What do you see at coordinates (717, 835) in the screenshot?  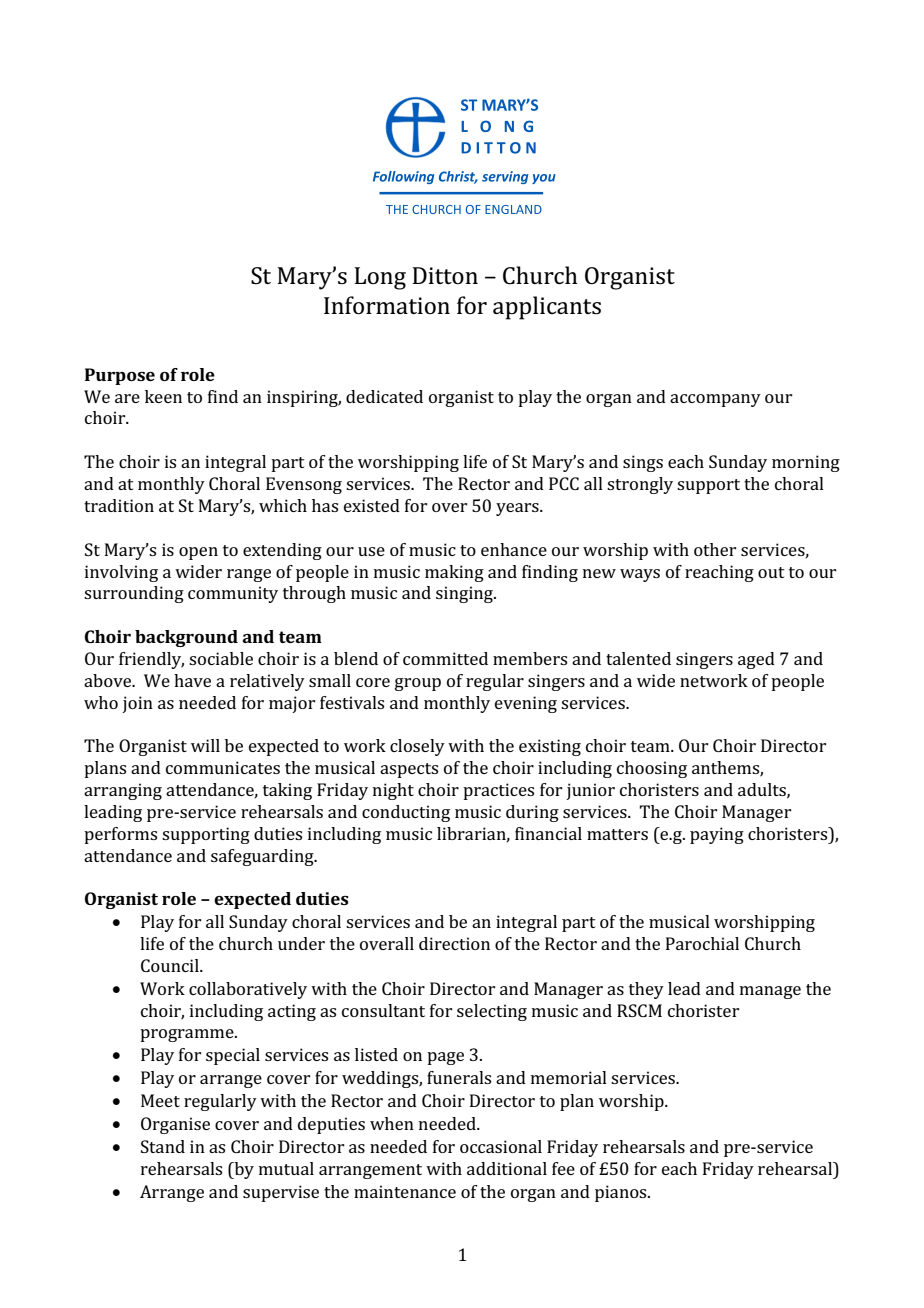 I see `paying` at bounding box center [717, 835].
